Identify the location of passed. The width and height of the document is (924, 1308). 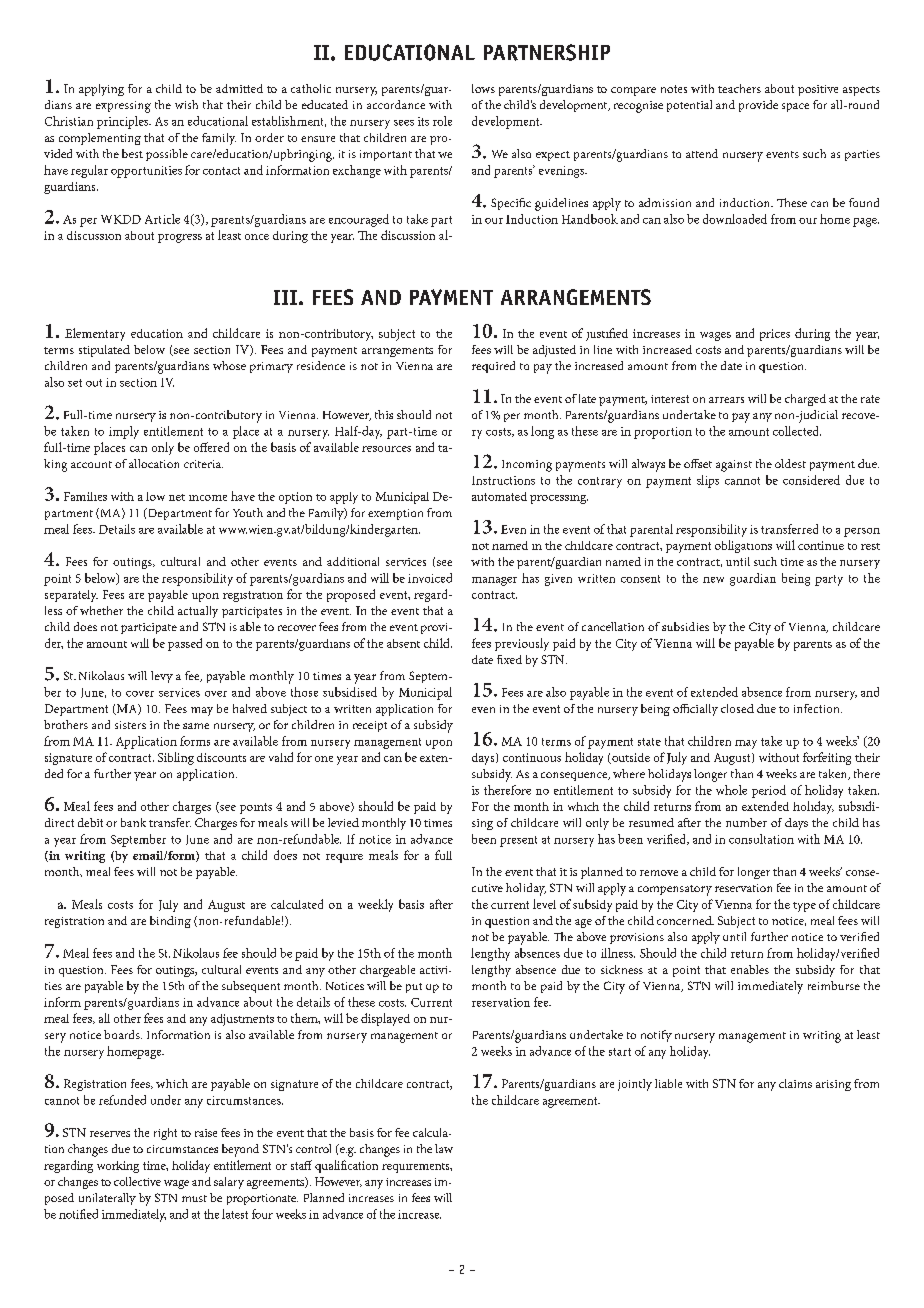
(185, 644).
